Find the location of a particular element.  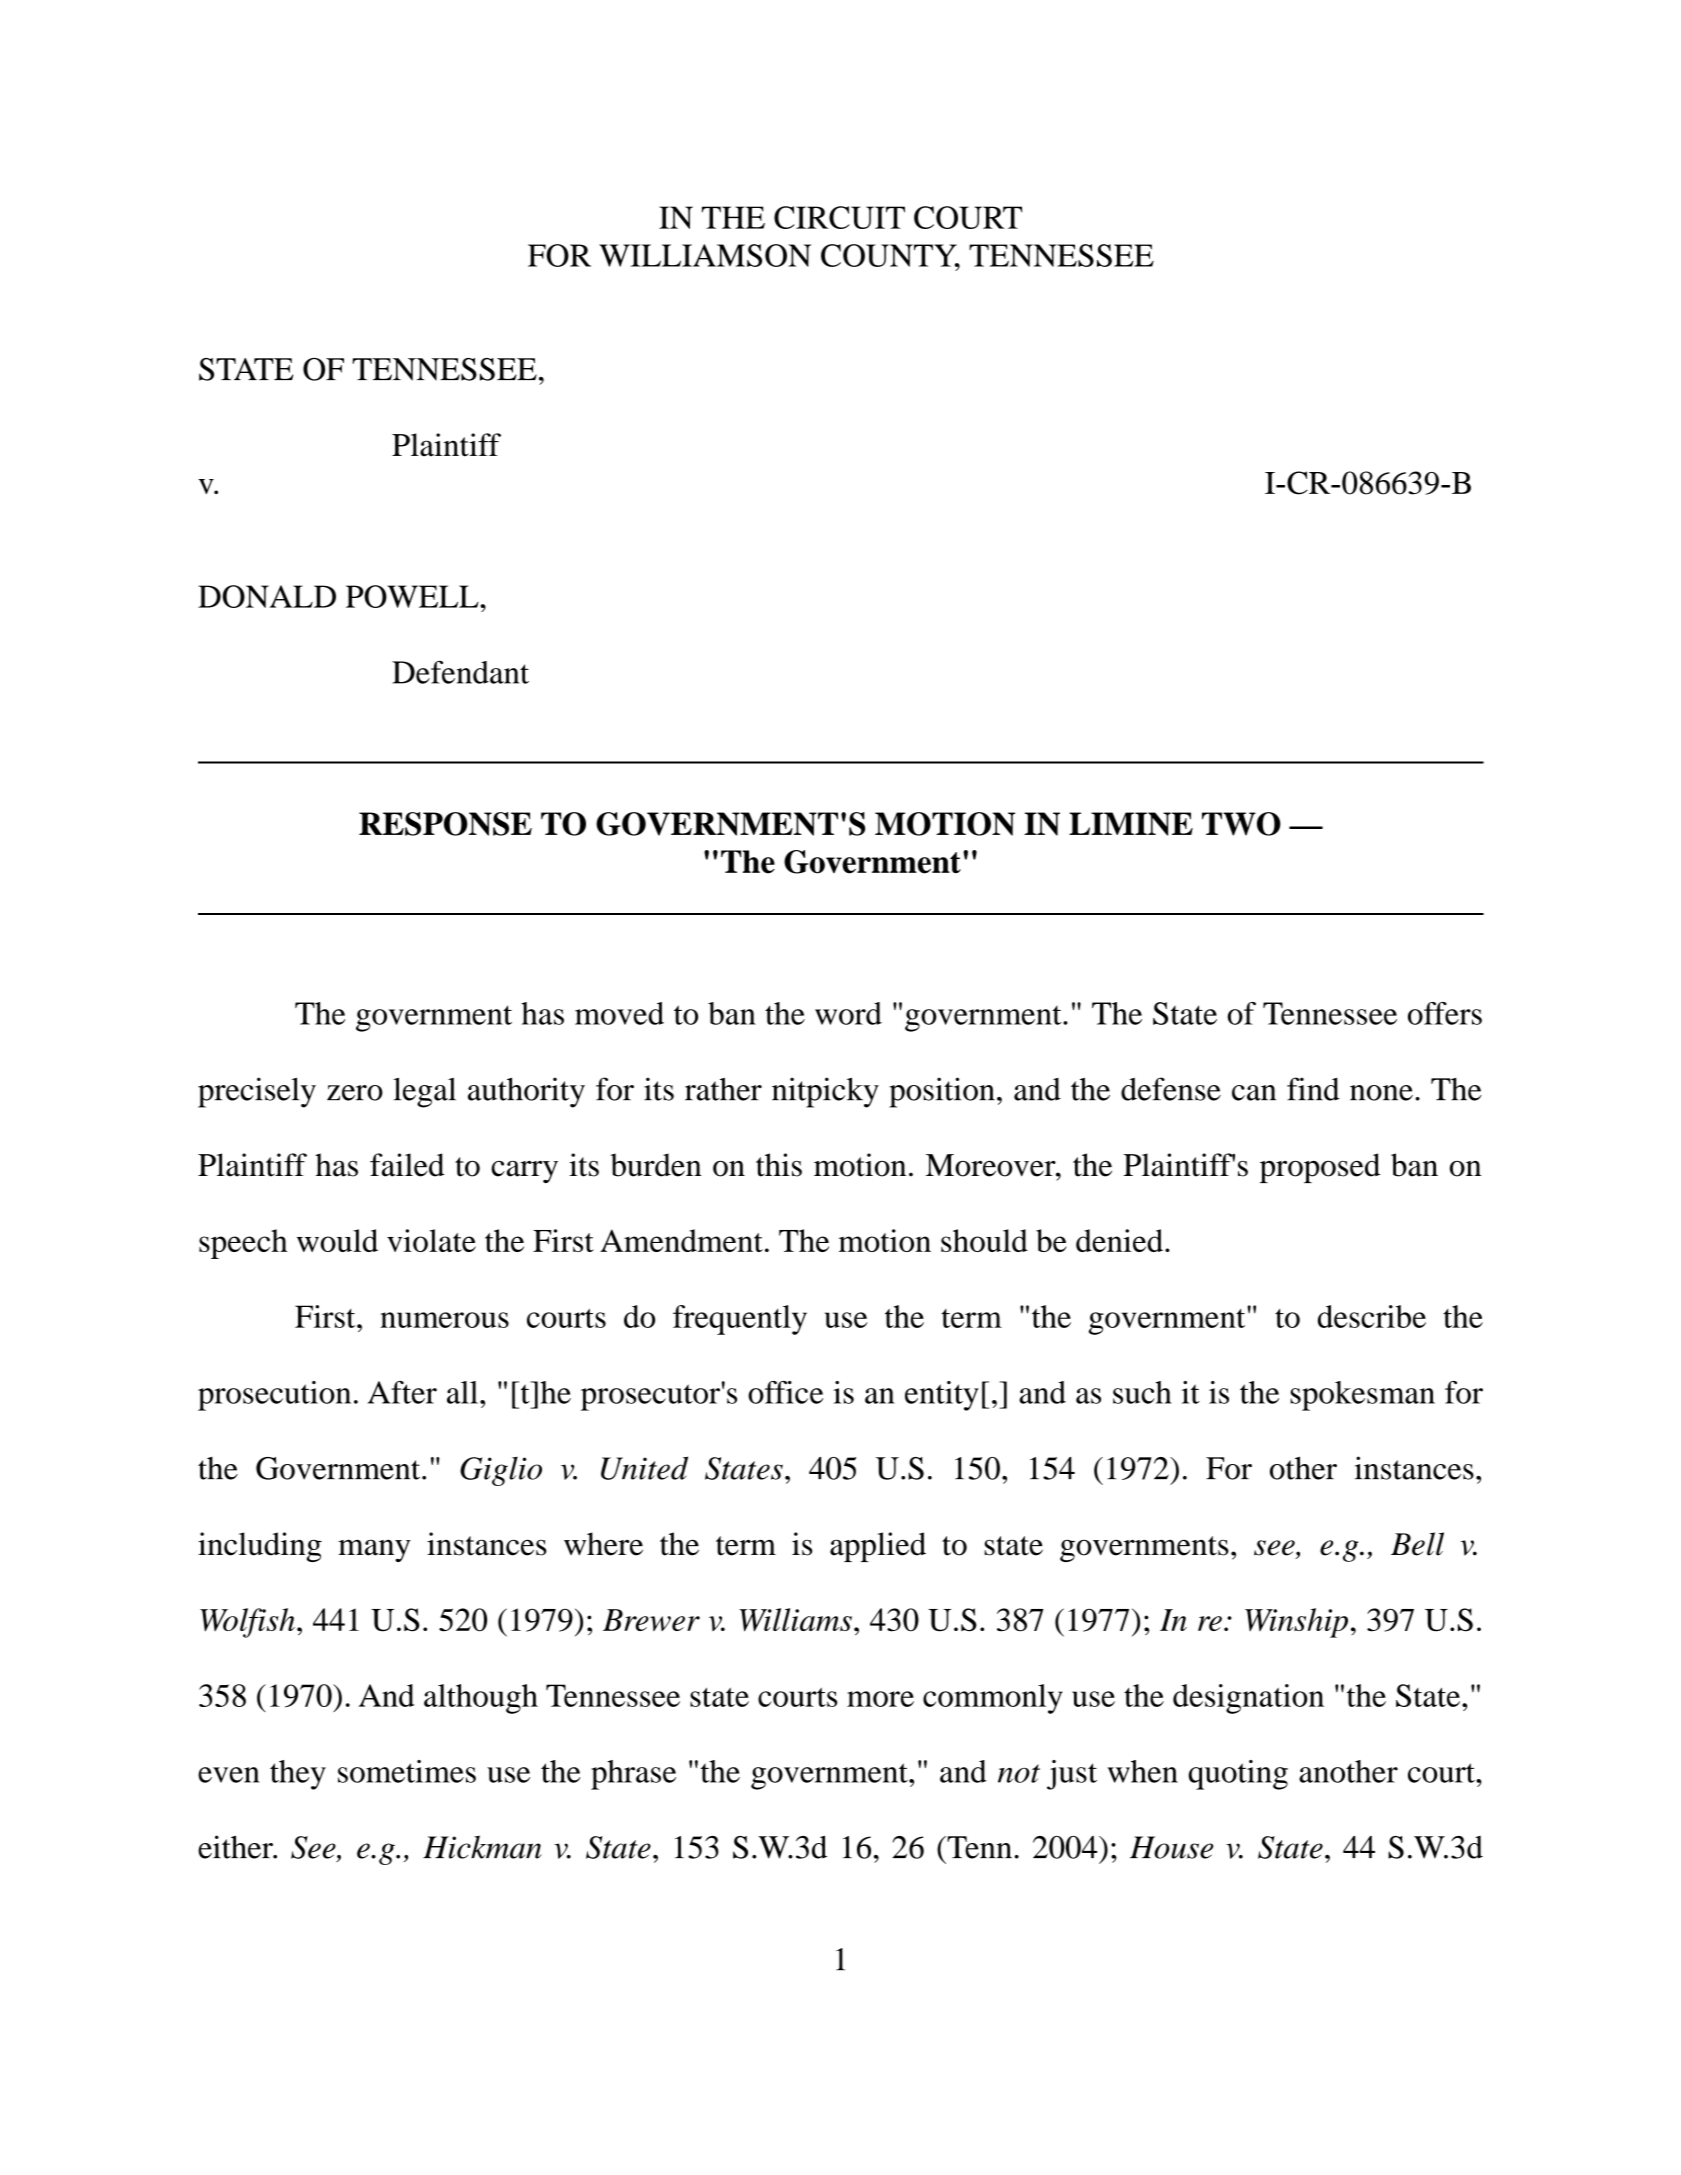

CIRCUIT is located at coordinates (839, 217).
